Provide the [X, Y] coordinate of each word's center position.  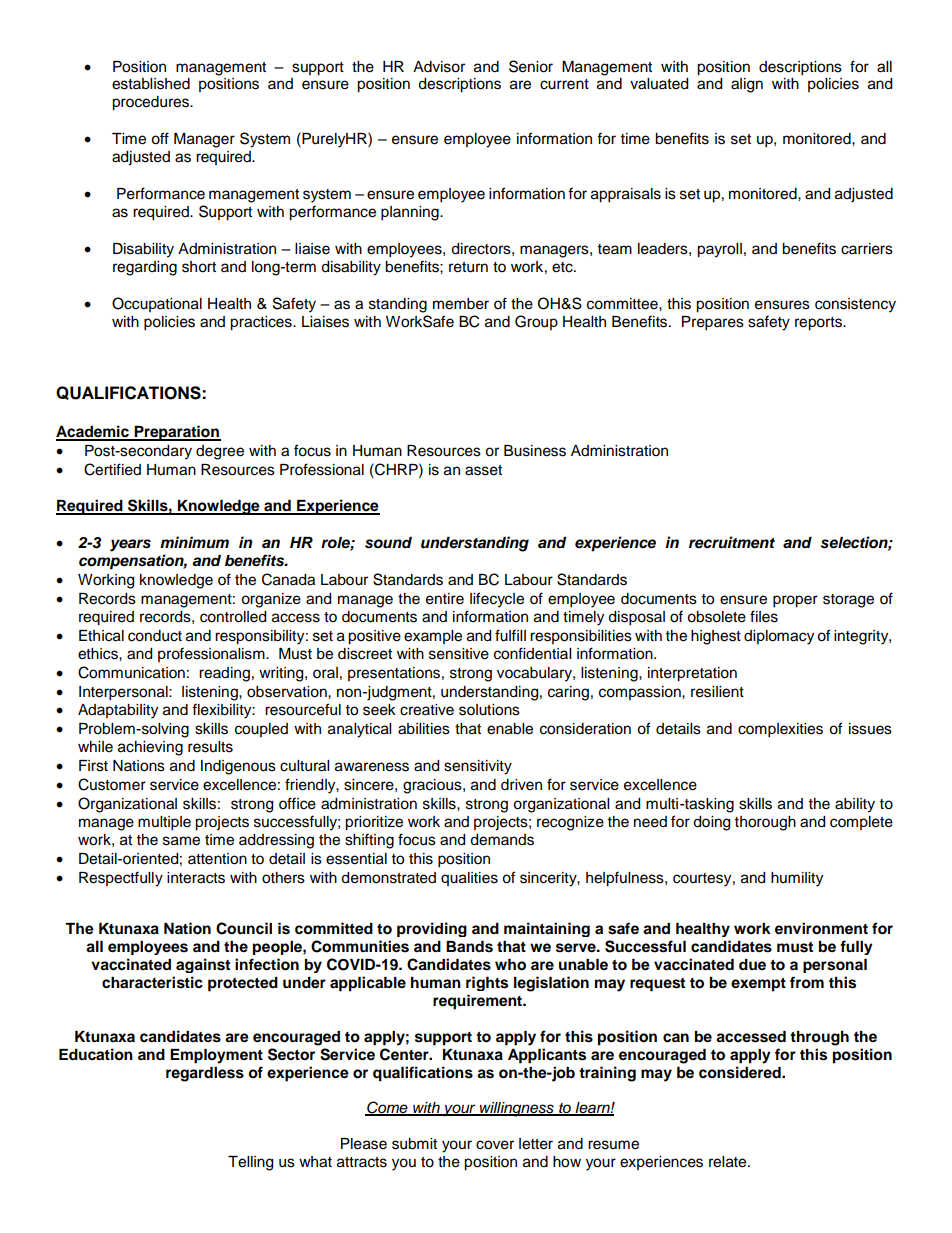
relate [729, 1162]
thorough [765, 823]
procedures [151, 103]
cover [495, 1145]
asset [483, 470]
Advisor [439, 67]
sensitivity [478, 767]
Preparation [176, 433]
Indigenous [238, 767]
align [747, 85]
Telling [250, 1163]
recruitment [732, 542]
